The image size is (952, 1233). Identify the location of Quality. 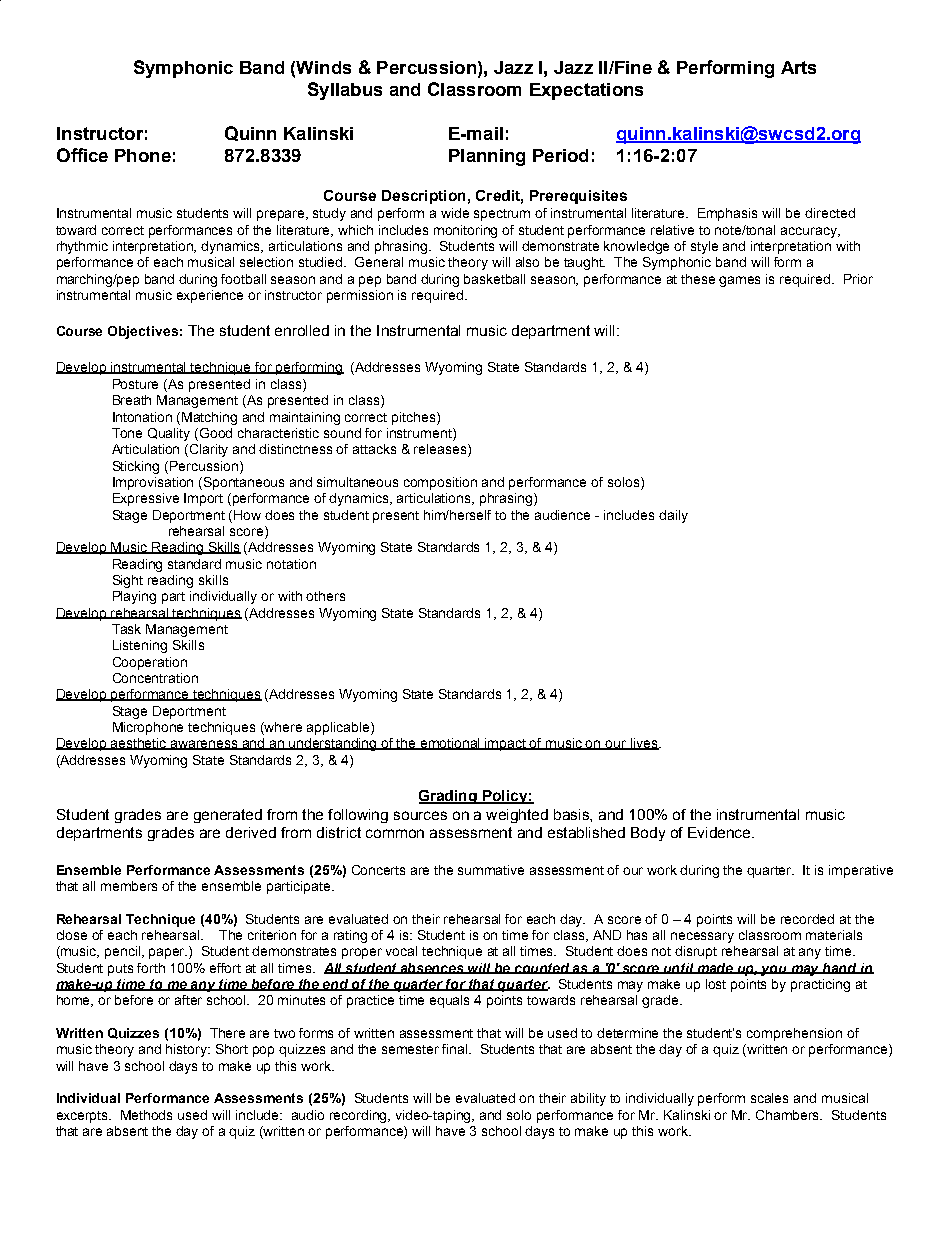
(169, 434).
